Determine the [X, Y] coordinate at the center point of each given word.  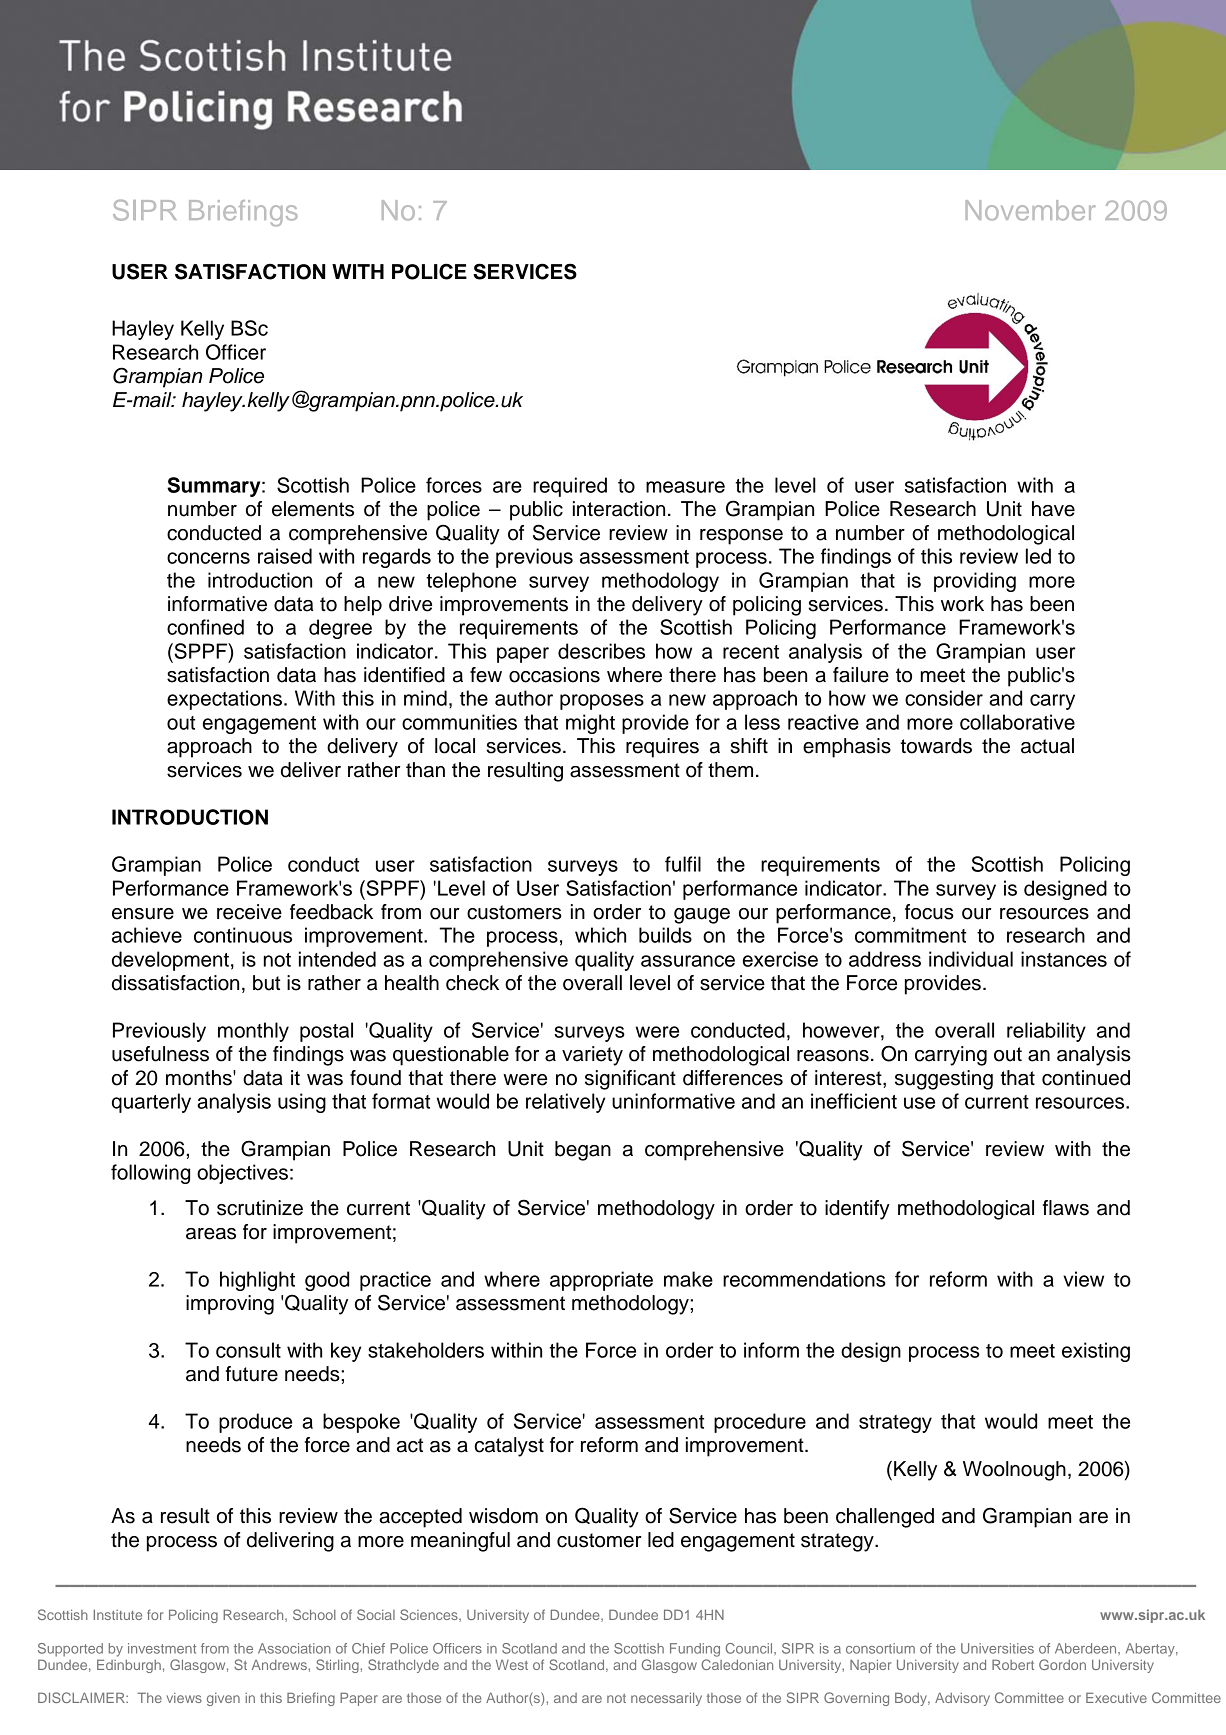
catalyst [509, 1447]
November [1030, 210]
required [570, 487]
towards [936, 746]
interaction [619, 509]
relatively [565, 1103]
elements [313, 509]
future [252, 1374]
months [200, 1078]
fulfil [683, 864]
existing [1096, 1352]
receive [249, 912]
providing [975, 582]
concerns [208, 558]
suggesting [944, 1080]
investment [162, 1648]
